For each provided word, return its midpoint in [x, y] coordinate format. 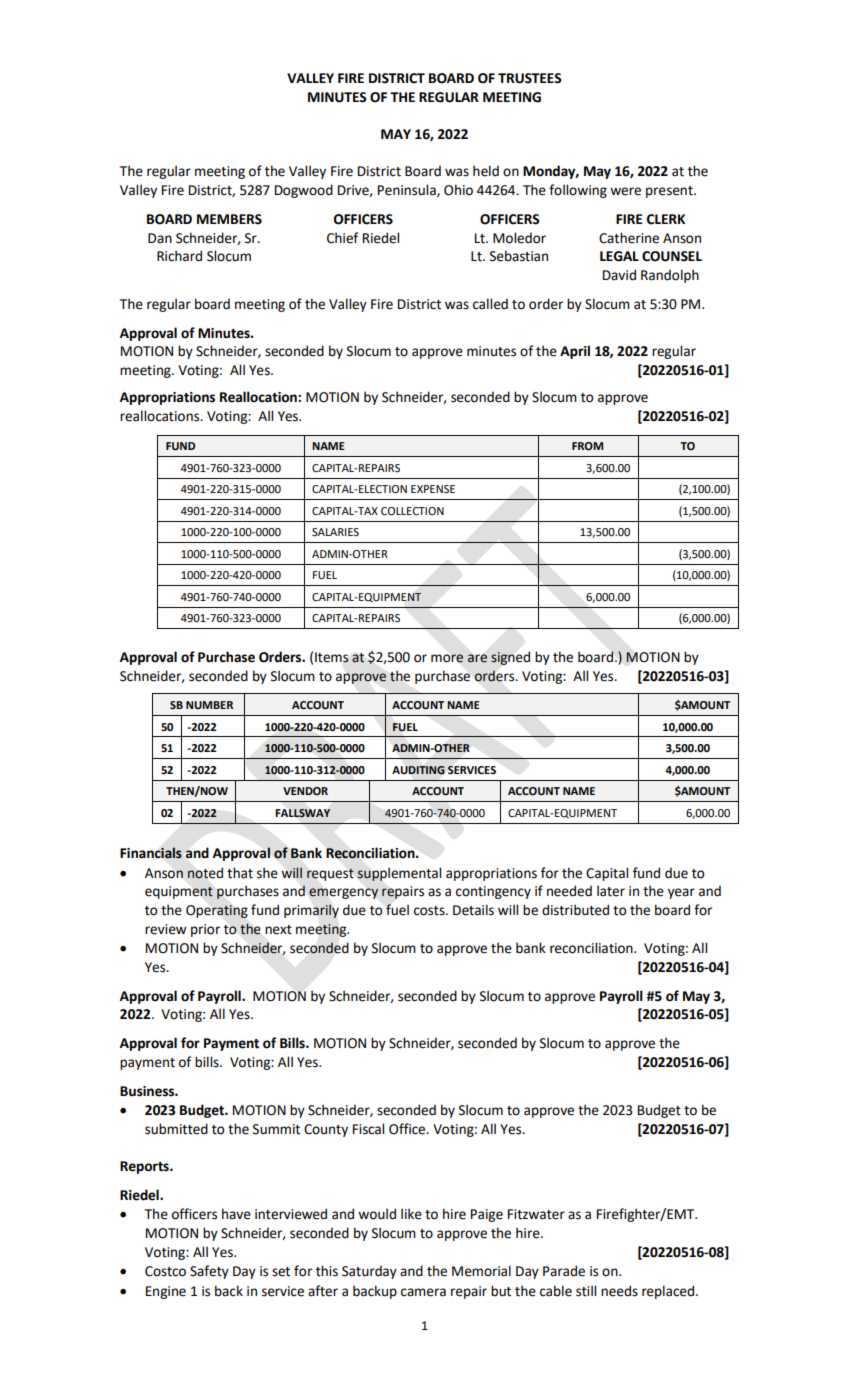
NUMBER [209, 705]
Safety [209, 1272]
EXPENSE [433, 489]
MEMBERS [229, 219]
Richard [179, 256]
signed [510, 658]
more [447, 658]
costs [430, 911]
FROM [587, 446]
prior [205, 930]
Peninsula [408, 190]
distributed [575, 910]
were [625, 191]
